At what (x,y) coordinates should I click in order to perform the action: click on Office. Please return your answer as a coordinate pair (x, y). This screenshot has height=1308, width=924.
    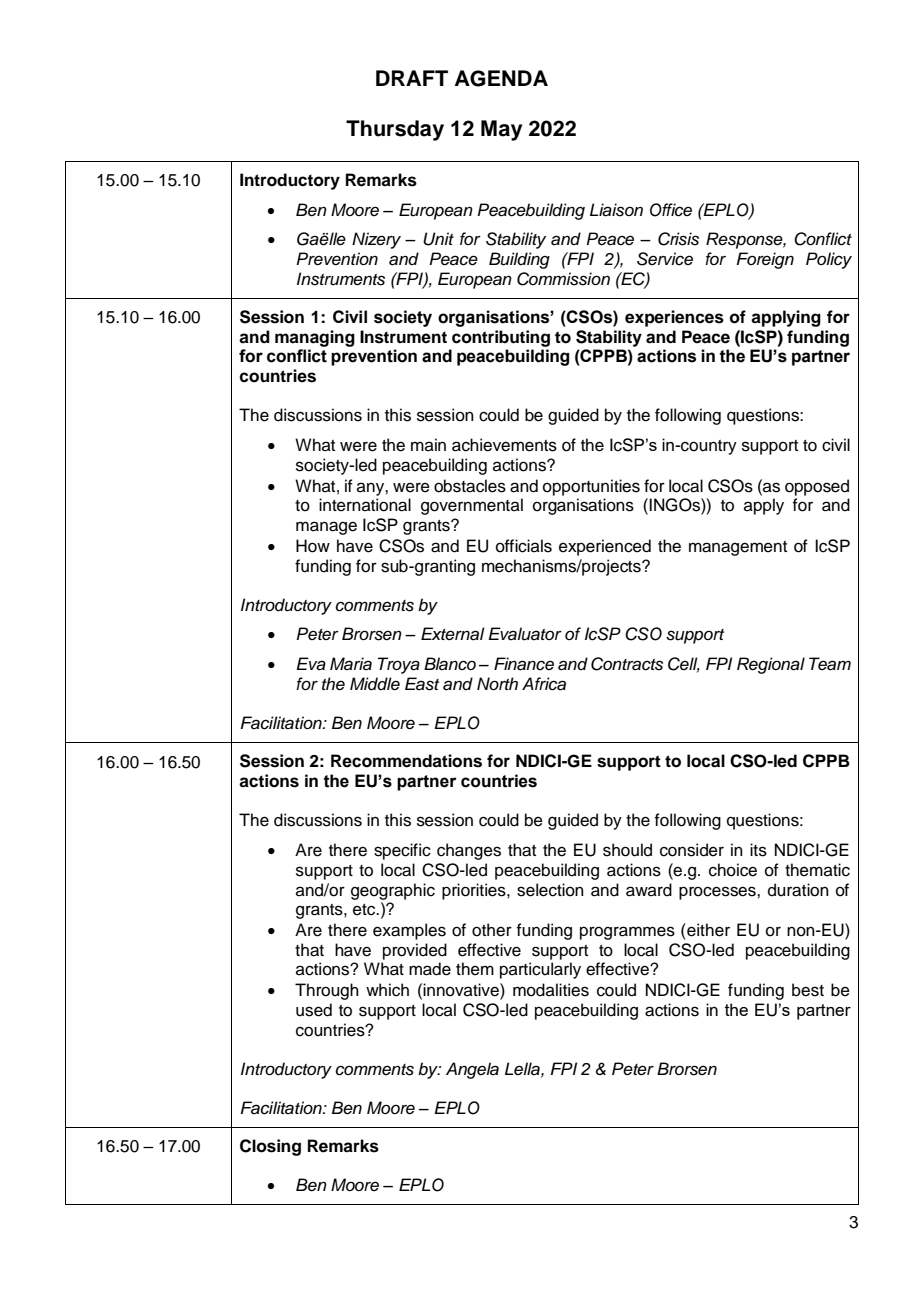
    Looking at the image, I should click on (671, 210).
